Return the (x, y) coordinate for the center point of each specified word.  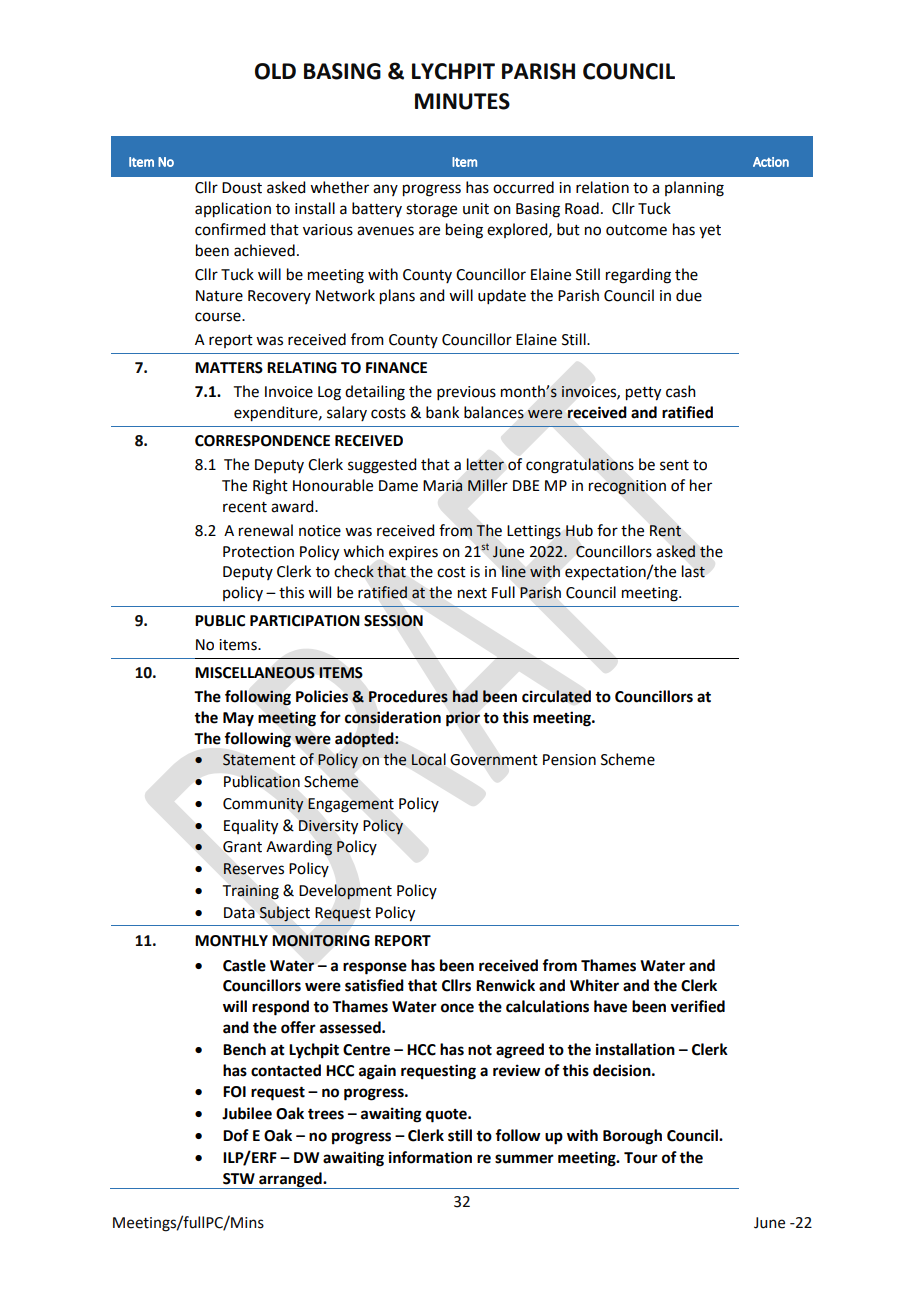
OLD (275, 71)
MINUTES (462, 101)
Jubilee (247, 1113)
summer (524, 1159)
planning (694, 189)
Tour (641, 1158)
